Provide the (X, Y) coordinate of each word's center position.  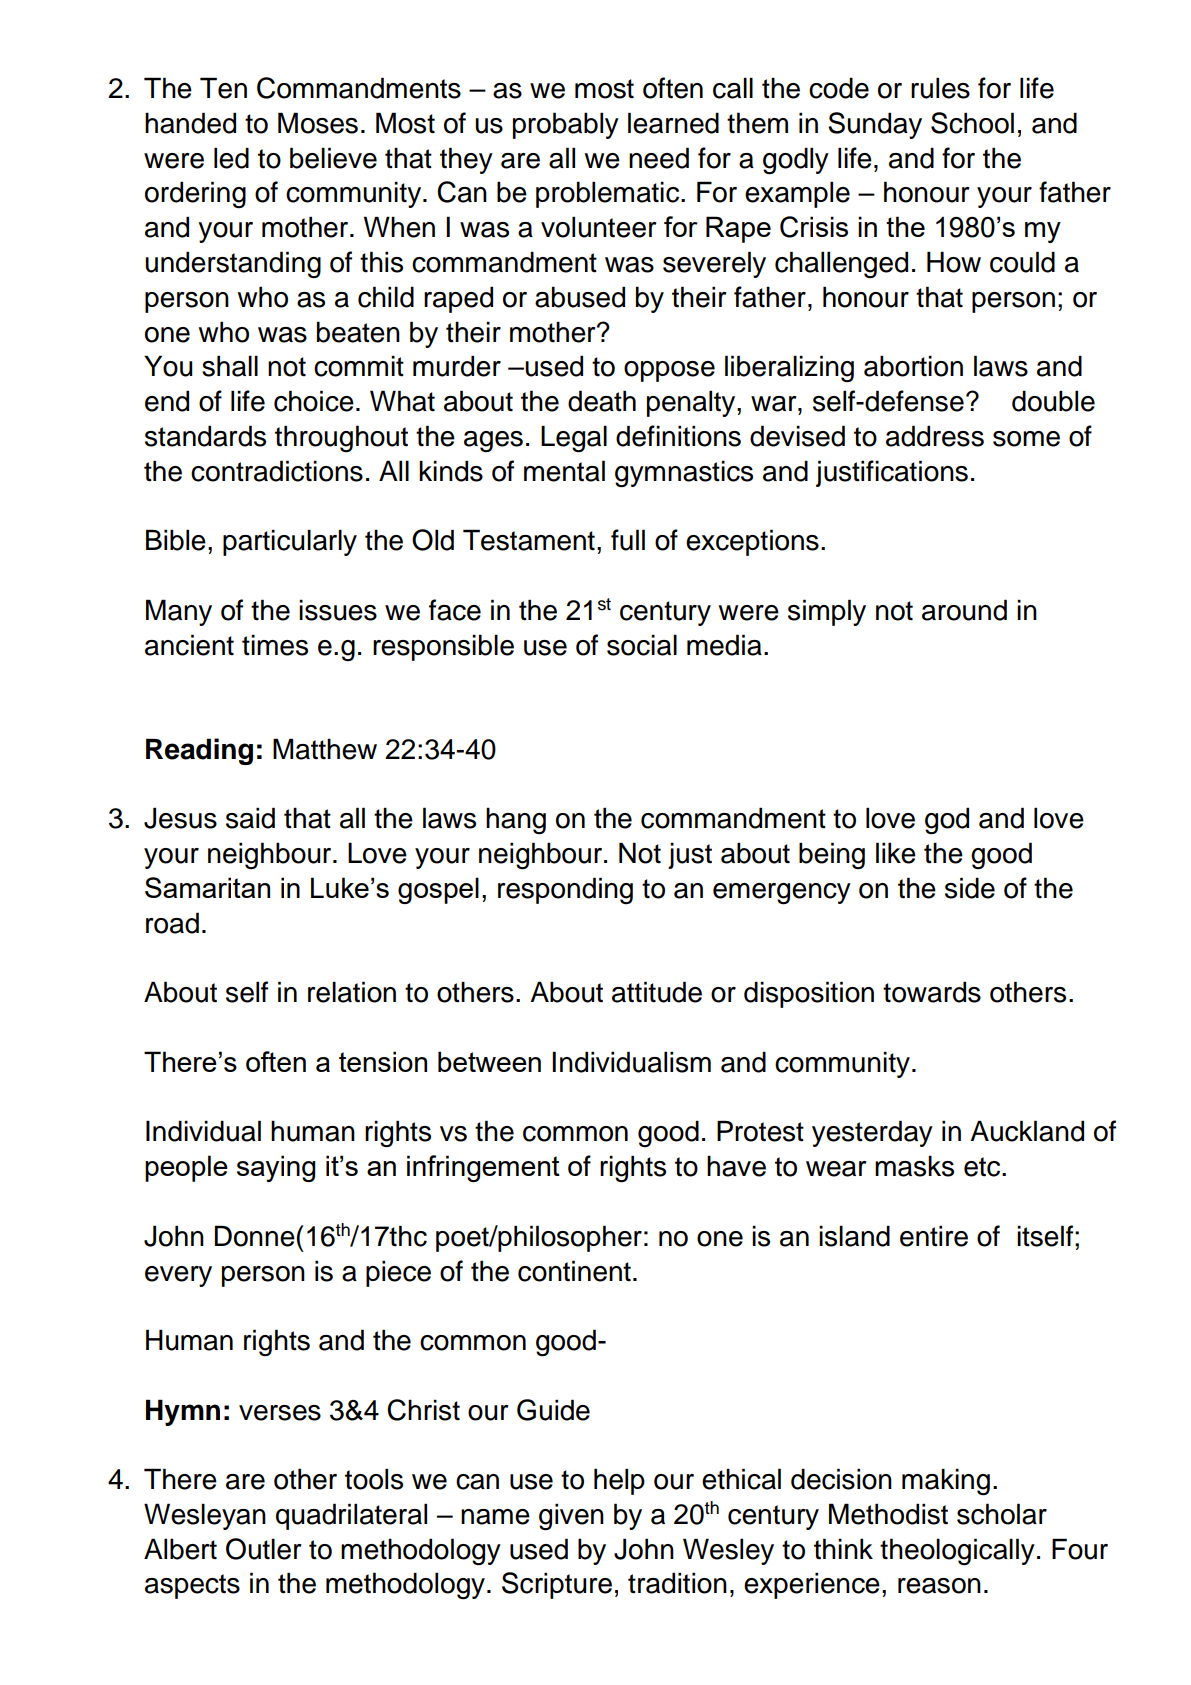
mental (564, 471)
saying (276, 1168)
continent (574, 1271)
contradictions (277, 471)
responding (565, 890)
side (970, 888)
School (972, 123)
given (571, 1517)
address (935, 436)
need (659, 158)
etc (983, 1167)
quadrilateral (351, 1516)
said (250, 818)
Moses (318, 123)
